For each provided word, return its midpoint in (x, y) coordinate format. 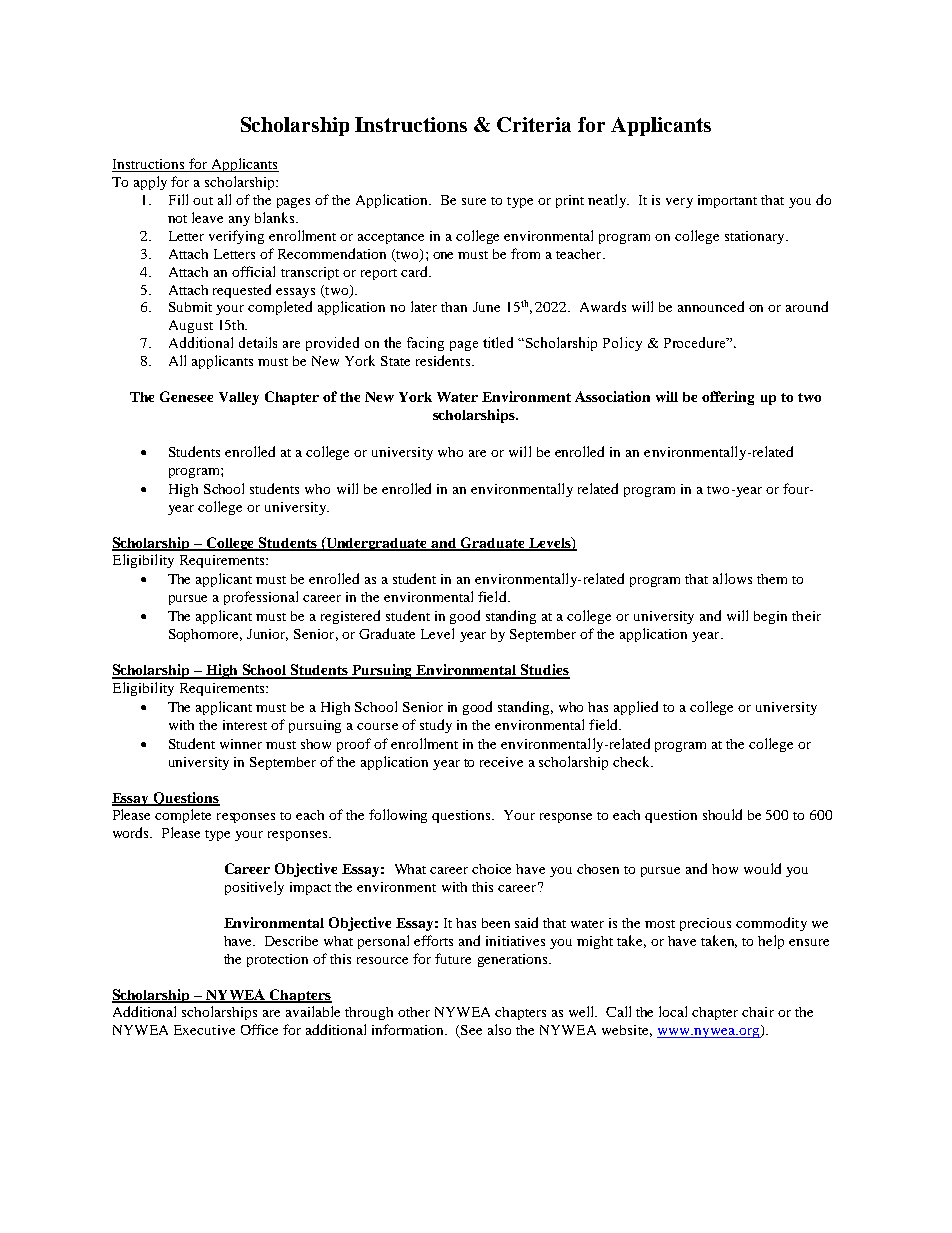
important (727, 201)
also (499, 1029)
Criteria (534, 124)
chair (758, 1012)
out (203, 201)
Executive (204, 1030)
